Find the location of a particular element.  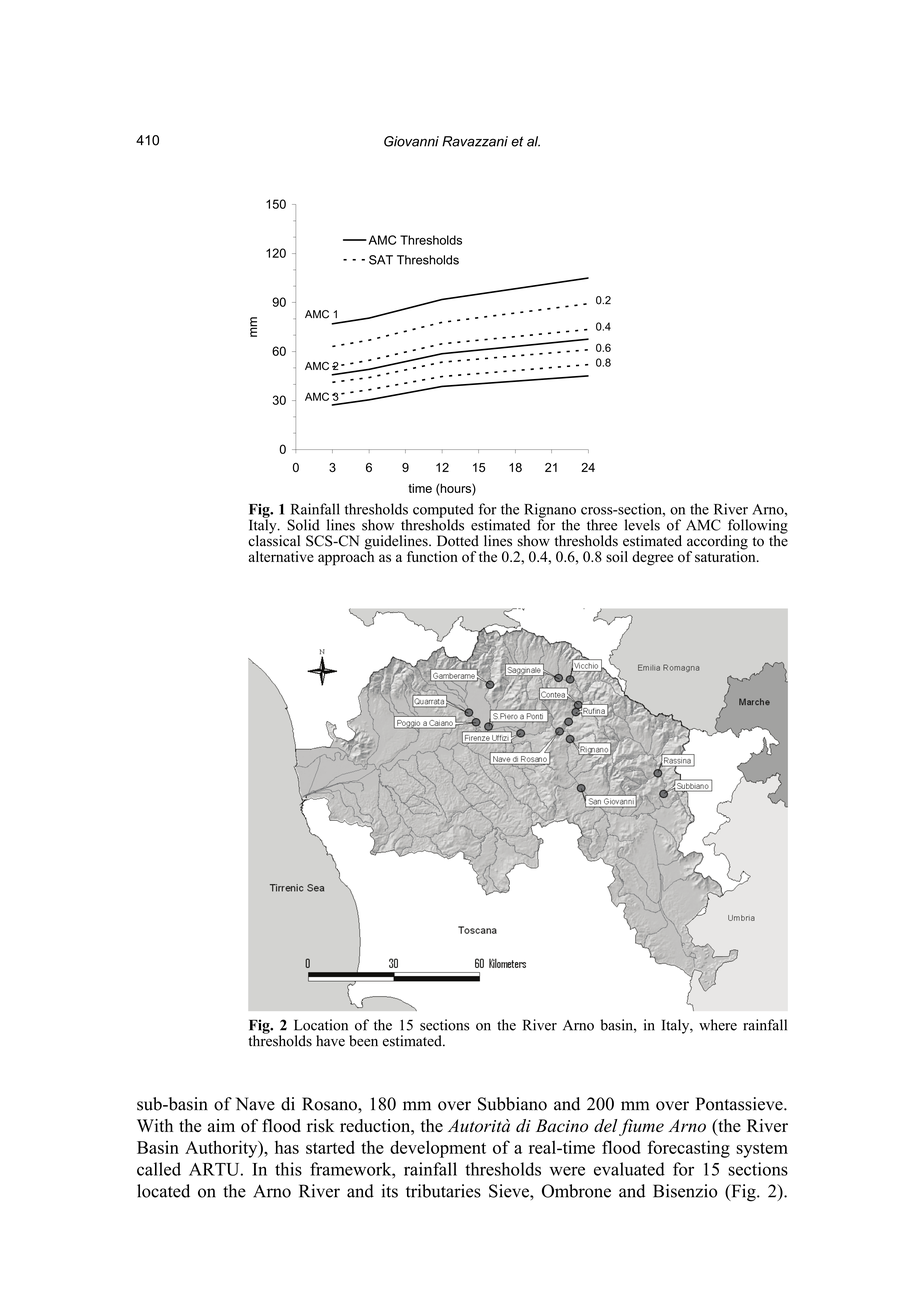

levels is located at coordinates (642, 525).
